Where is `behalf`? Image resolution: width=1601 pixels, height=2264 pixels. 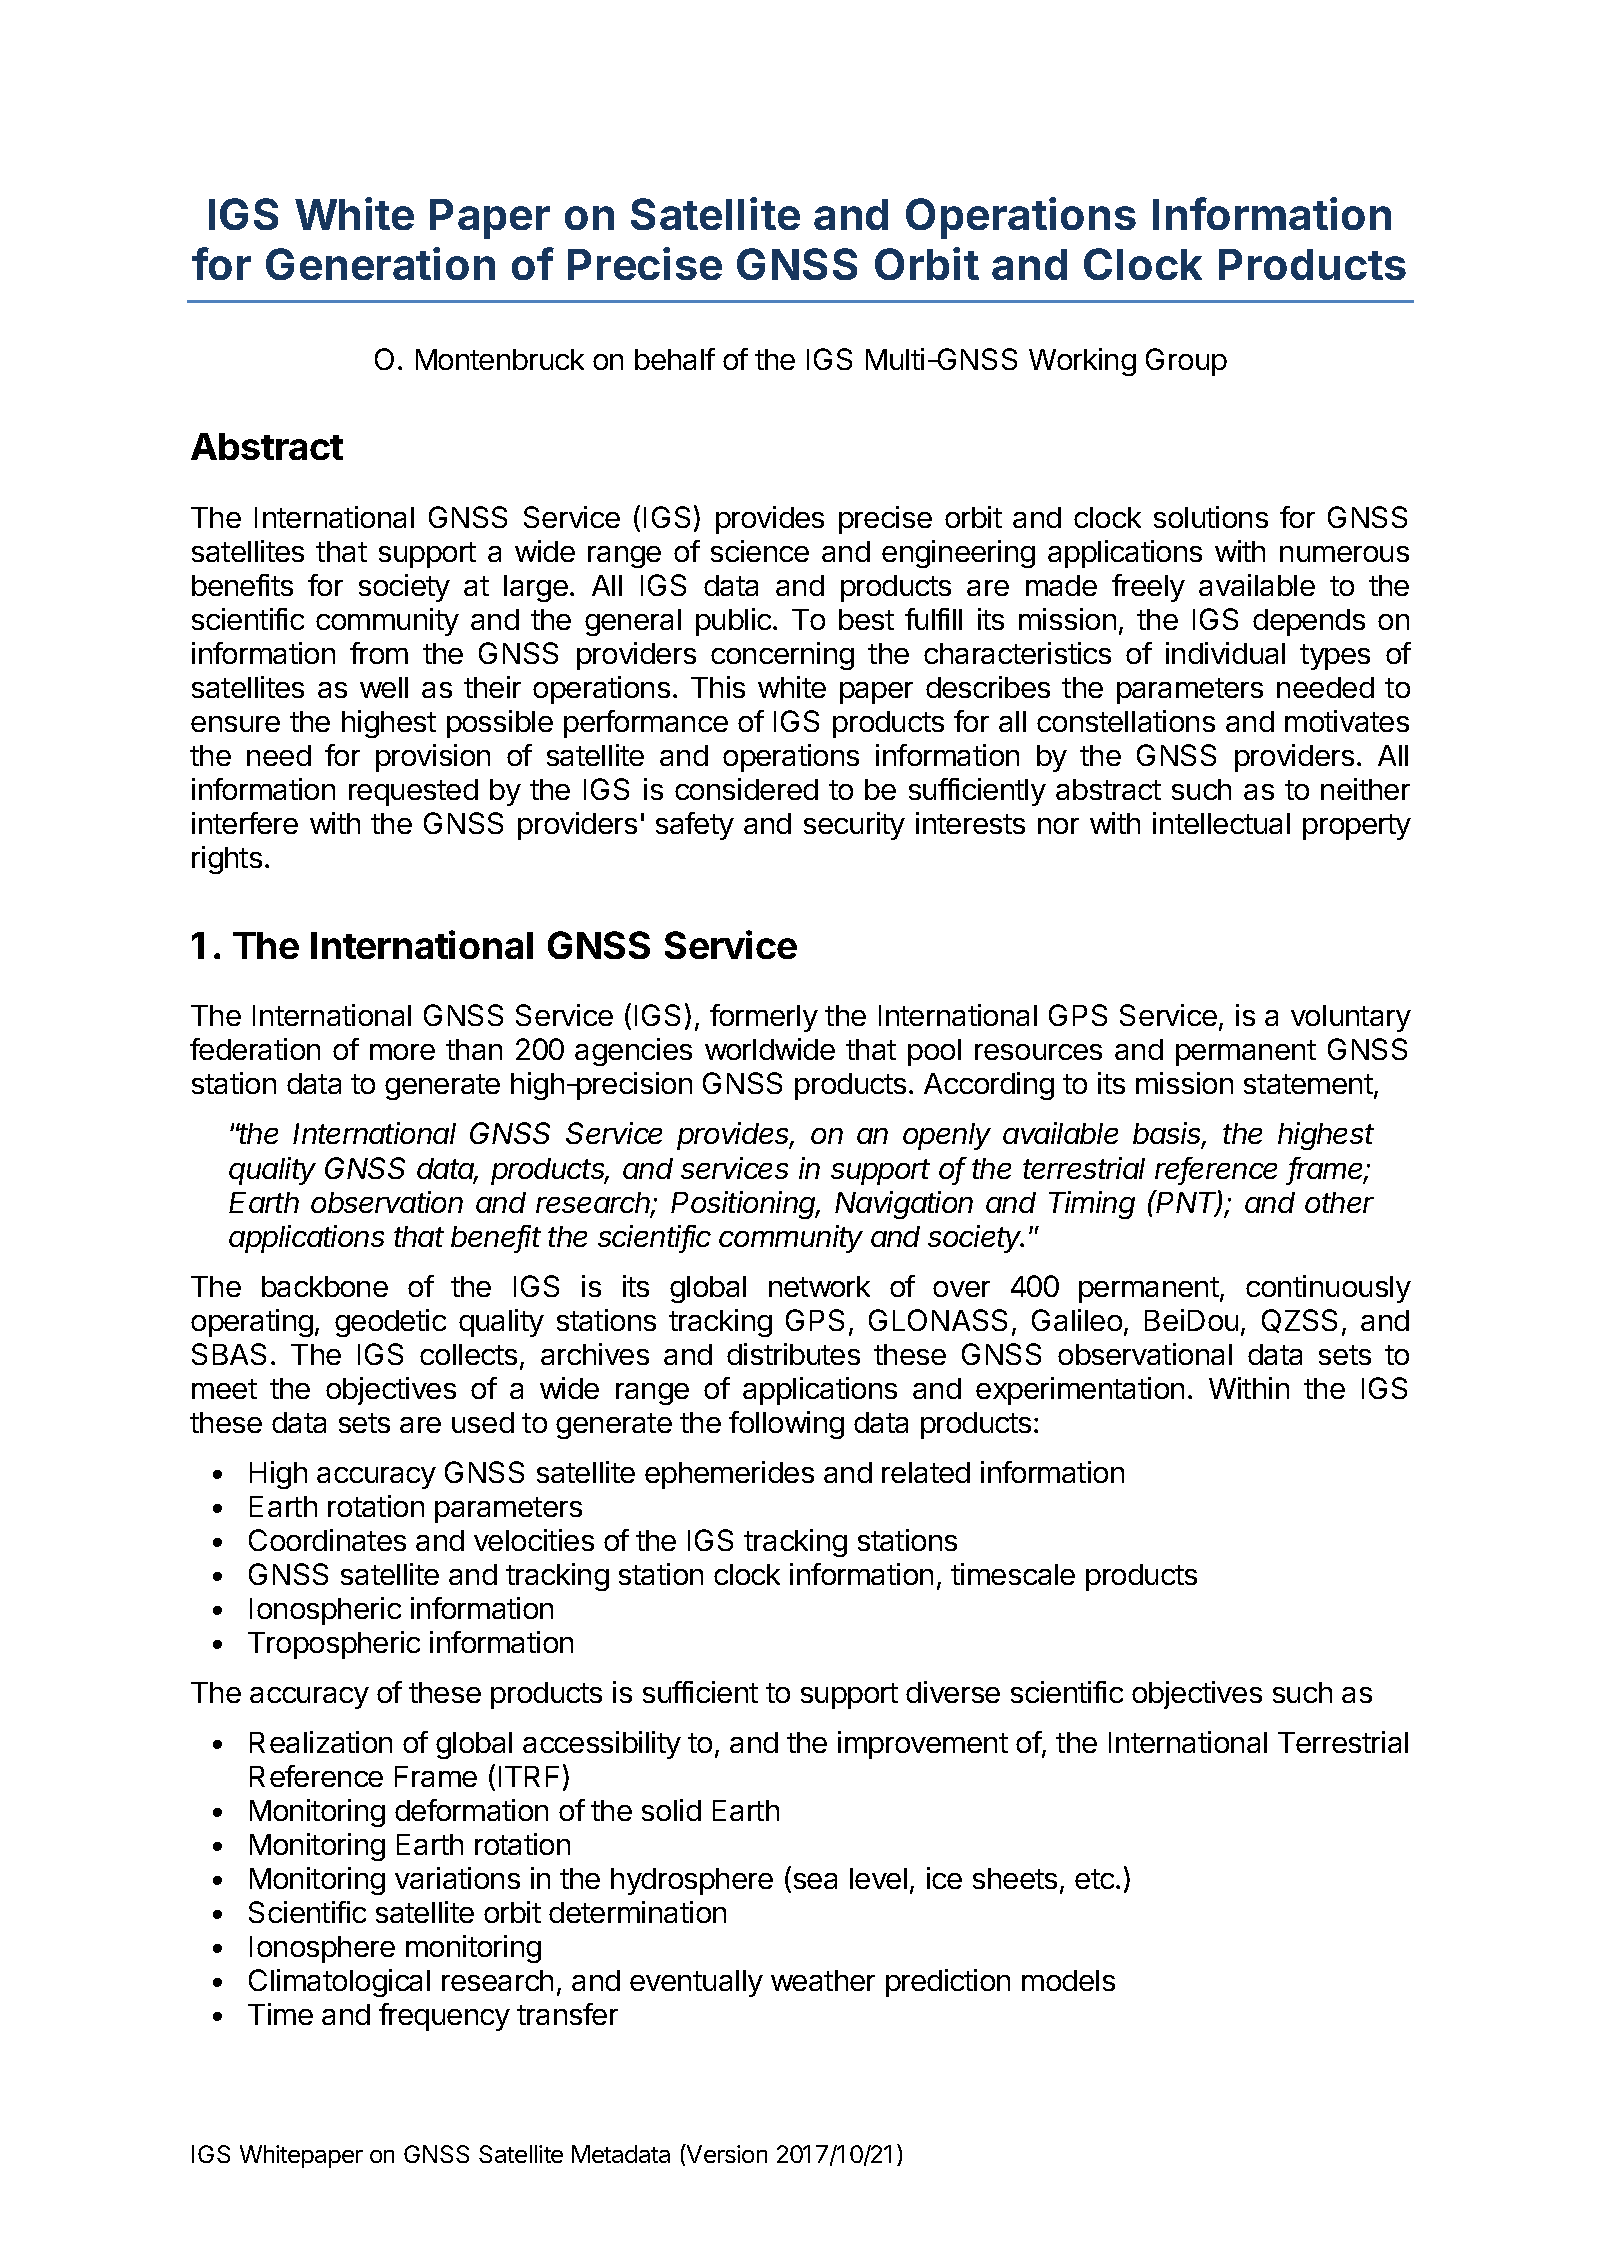
behalf is located at coordinates (675, 359).
